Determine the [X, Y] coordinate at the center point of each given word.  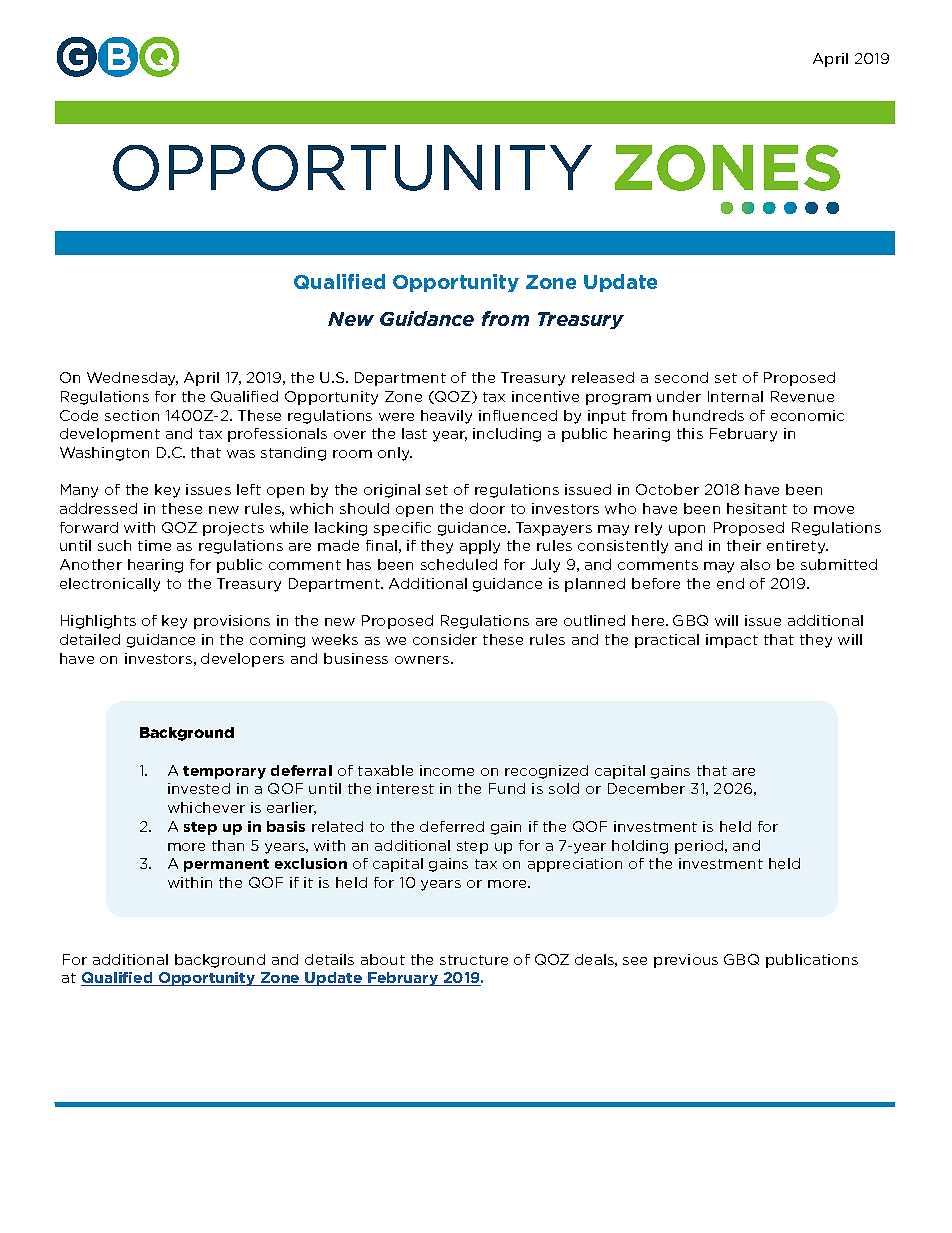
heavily [446, 417]
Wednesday [132, 379]
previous [686, 961]
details [329, 959]
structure [474, 960]
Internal [735, 396]
